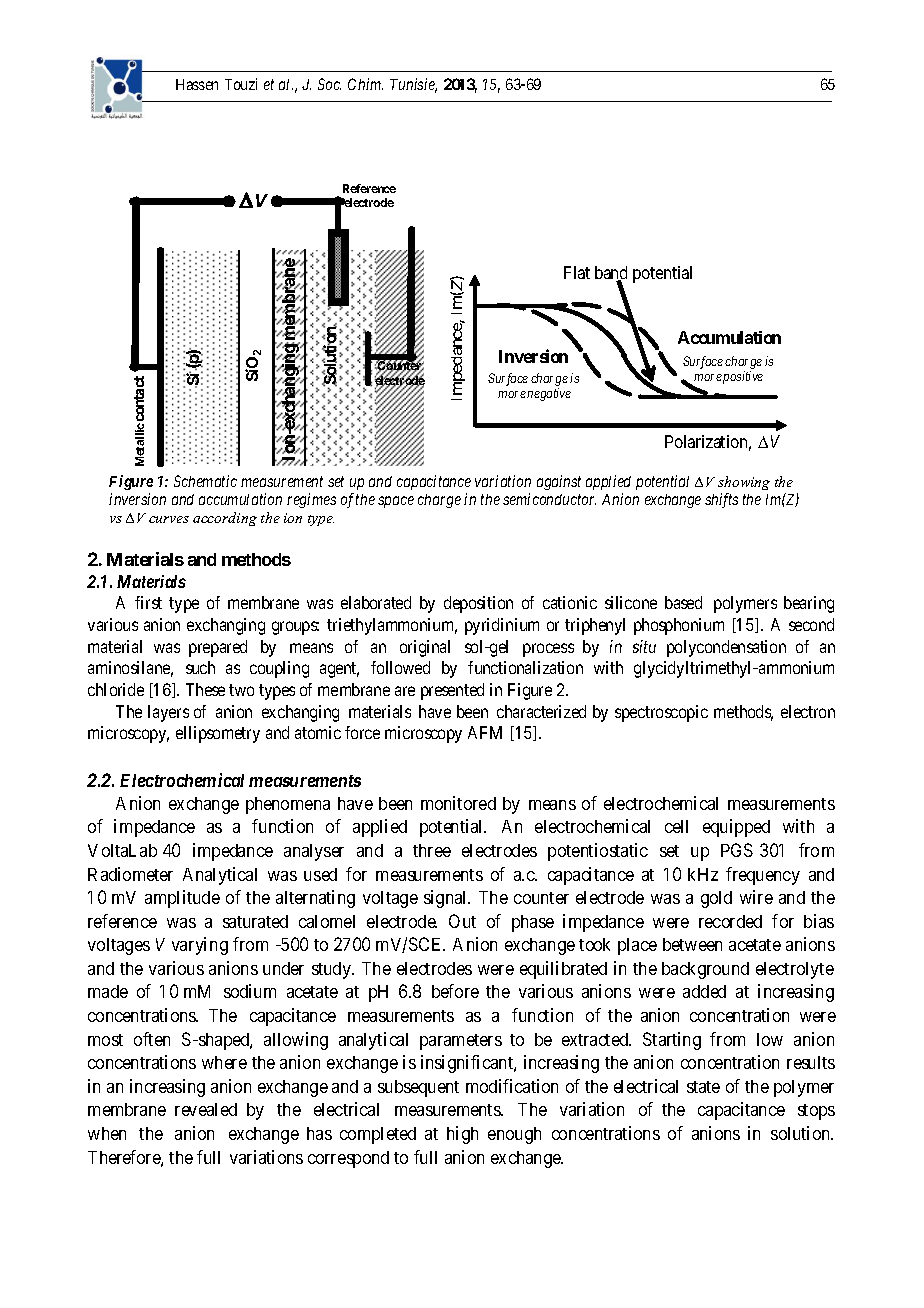 The width and height of the screenshot is (924, 1308). What do you see at coordinates (218, 648) in the screenshot?
I see `prepared` at bounding box center [218, 648].
